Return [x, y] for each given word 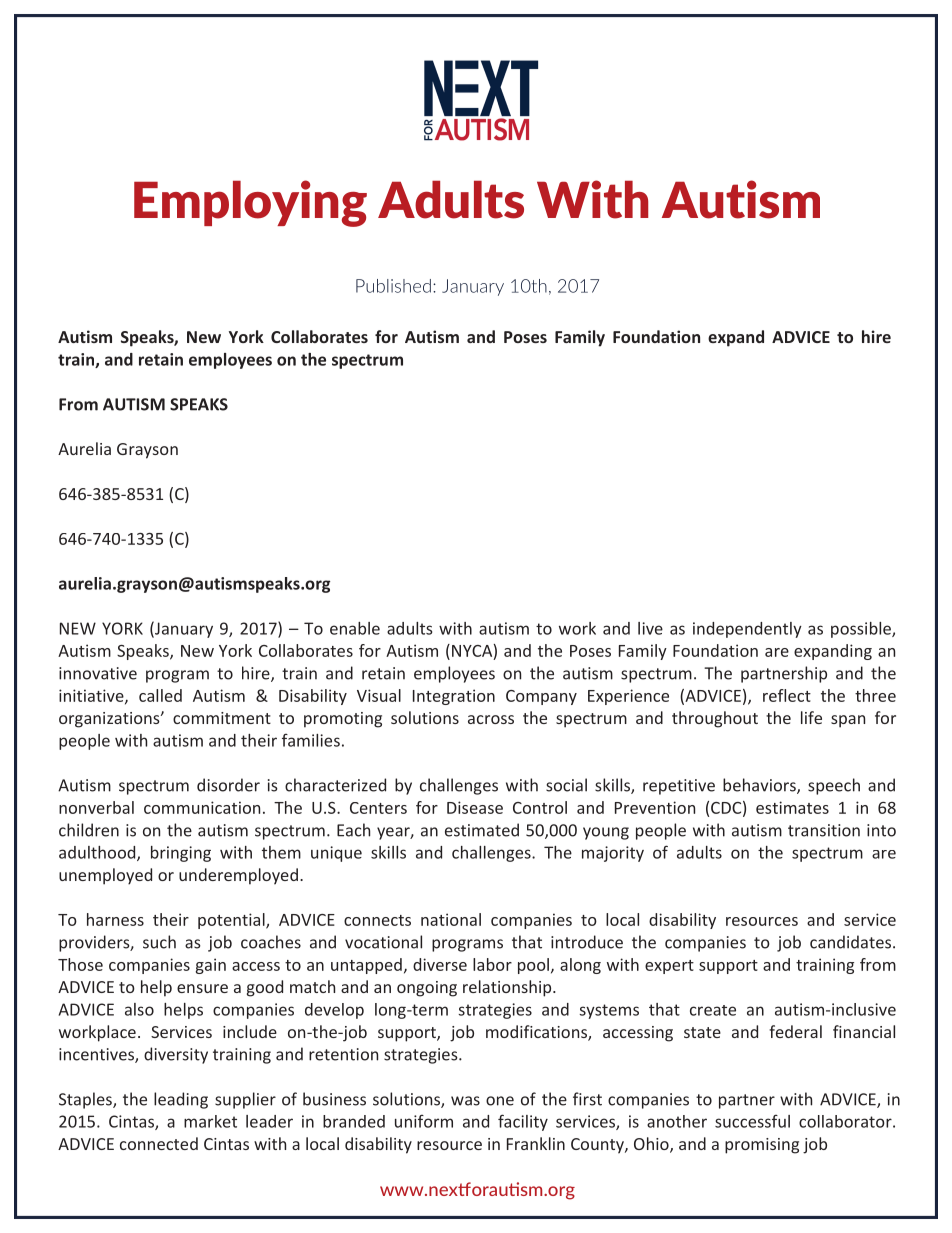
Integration [454, 697]
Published [393, 286]
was [465, 1101]
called [160, 695]
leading [181, 1100]
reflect [787, 695]
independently [747, 630]
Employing [250, 203]
